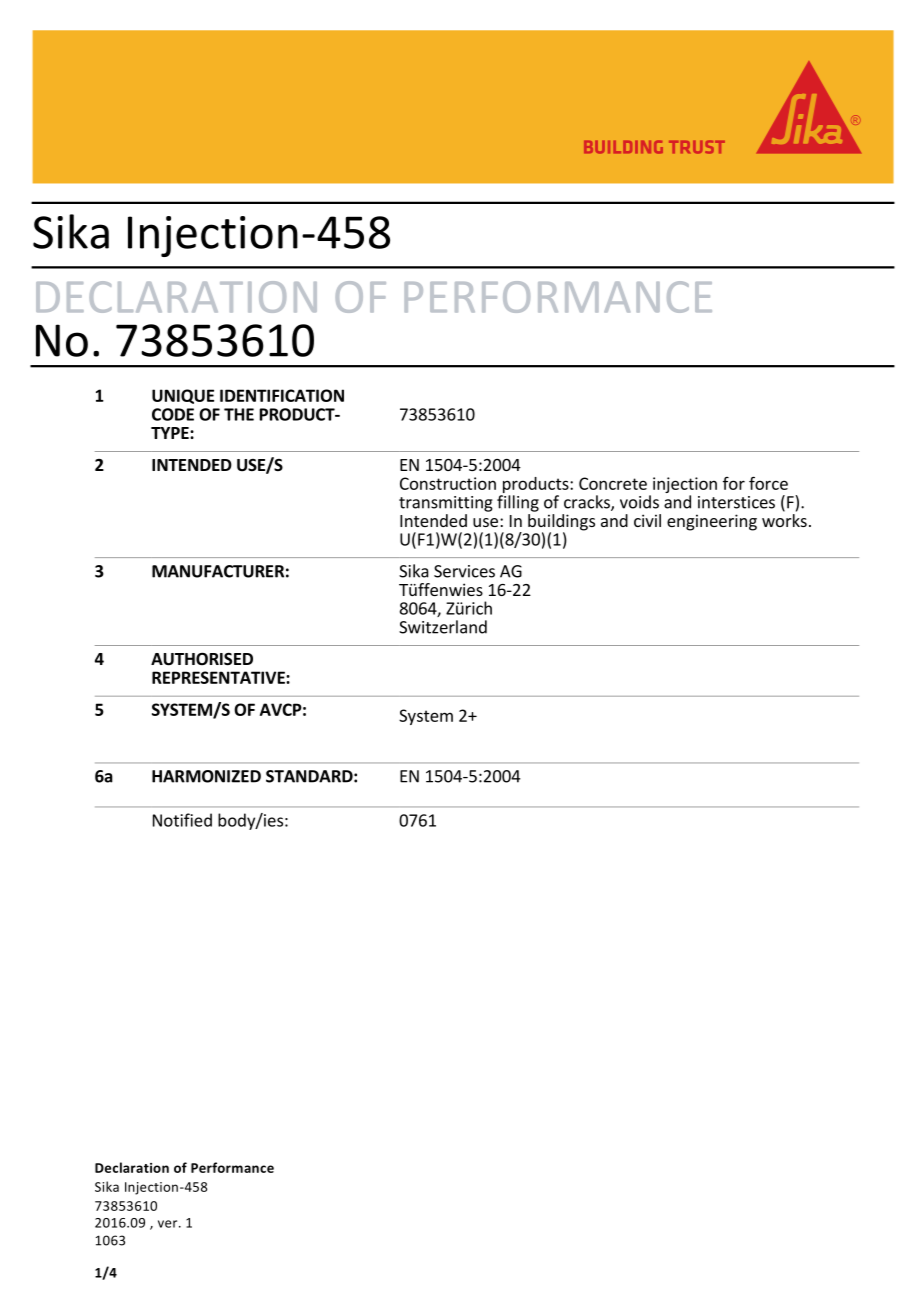  Describe the element at coordinates (768, 483) in the screenshot. I see `force` at that location.
